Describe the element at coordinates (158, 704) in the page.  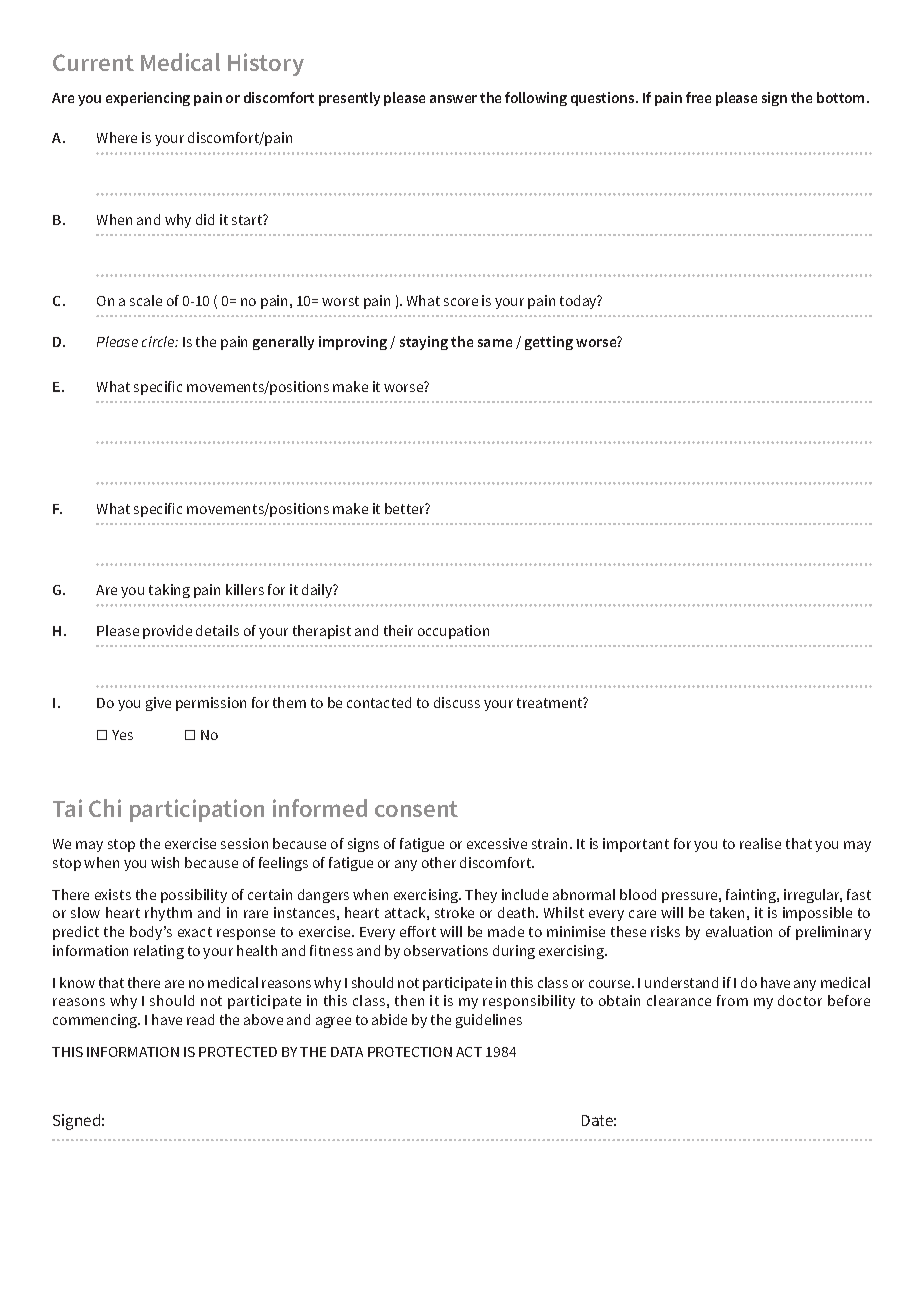
I see `give` at that location.
